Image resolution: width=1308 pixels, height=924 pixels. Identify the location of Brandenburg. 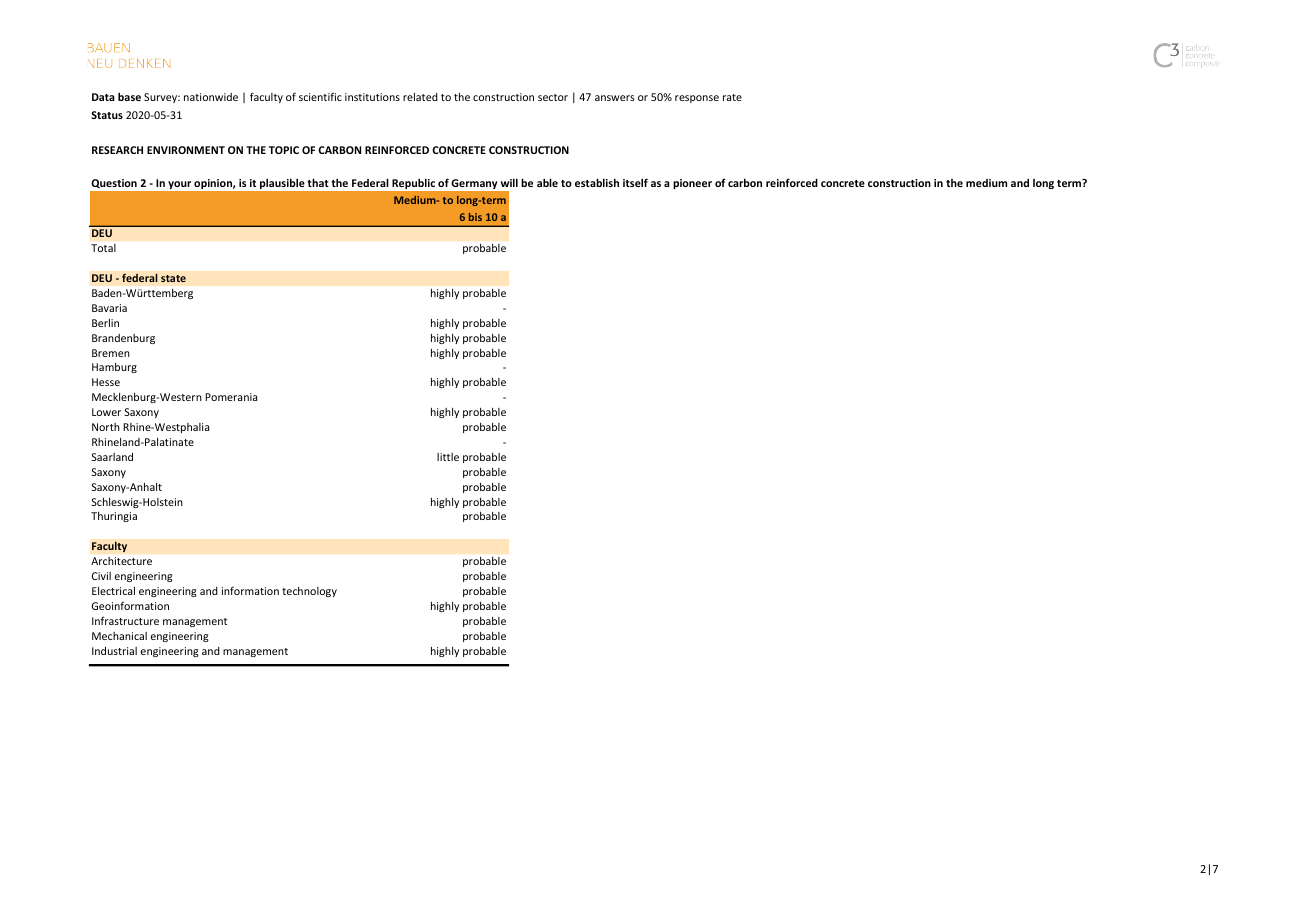
(123, 339).
